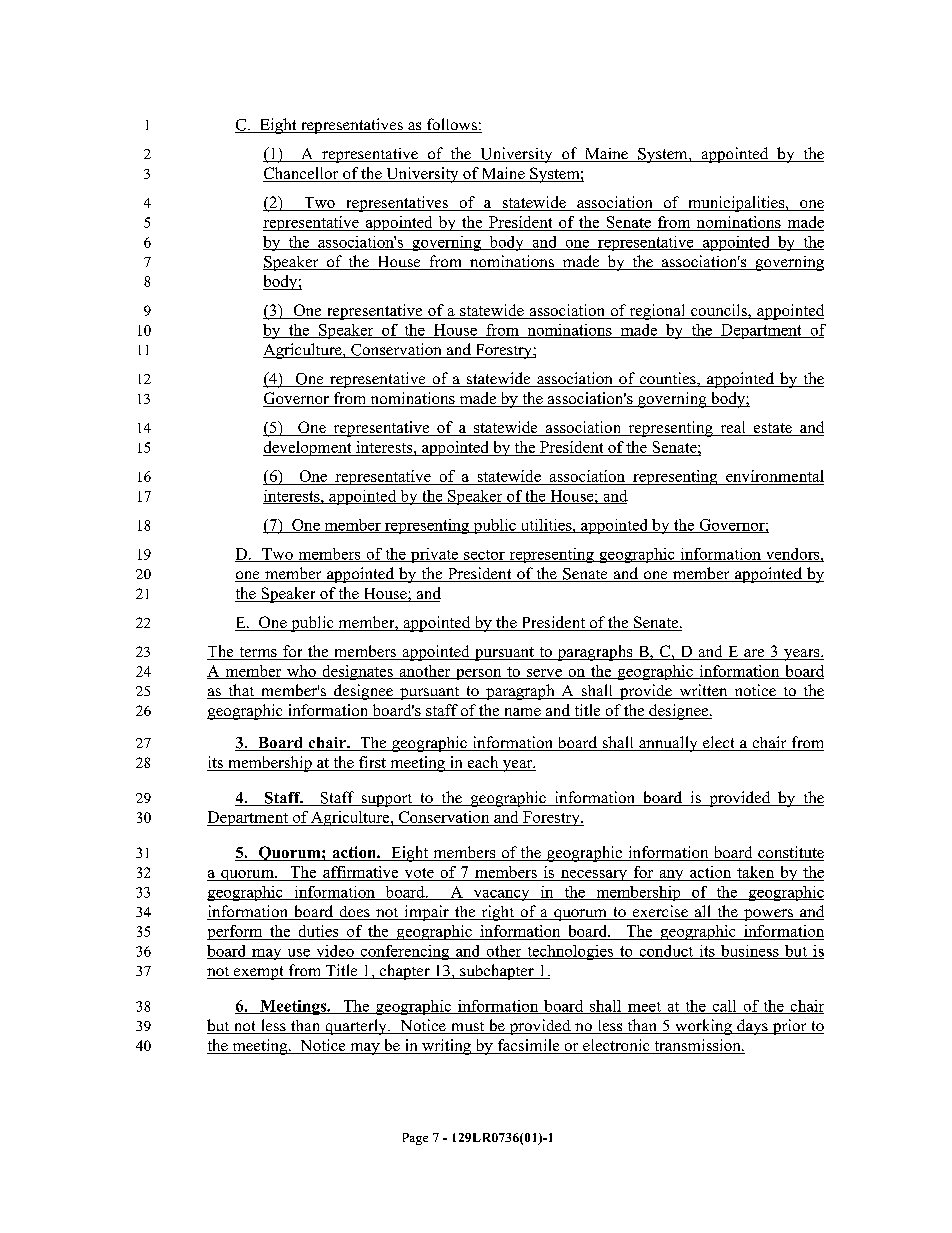 The image size is (952, 1233). Describe the element at coordinates (703, 1027) in the screenshot. I see `working` at that location.
